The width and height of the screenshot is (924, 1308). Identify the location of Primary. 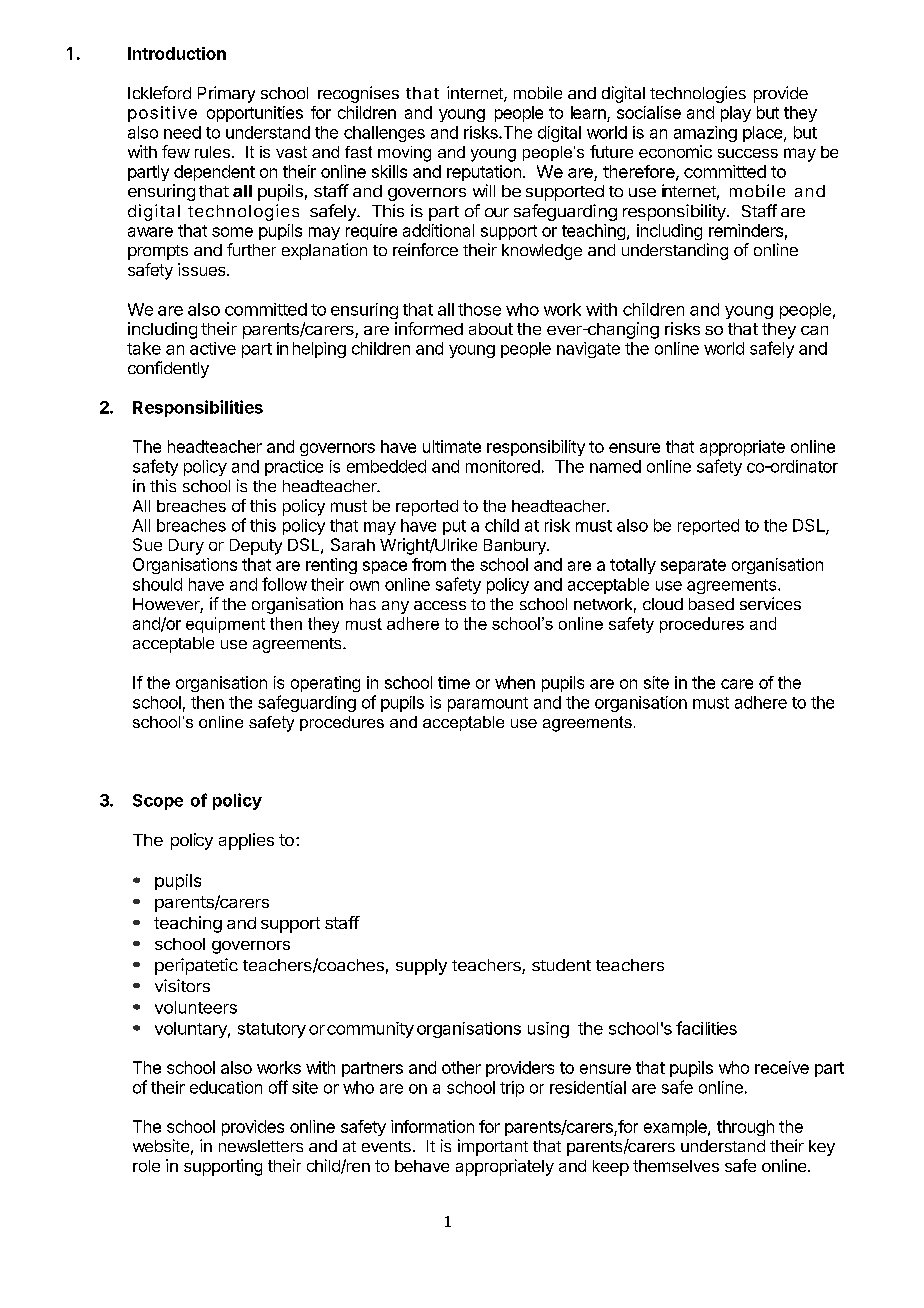
(226, 94).
